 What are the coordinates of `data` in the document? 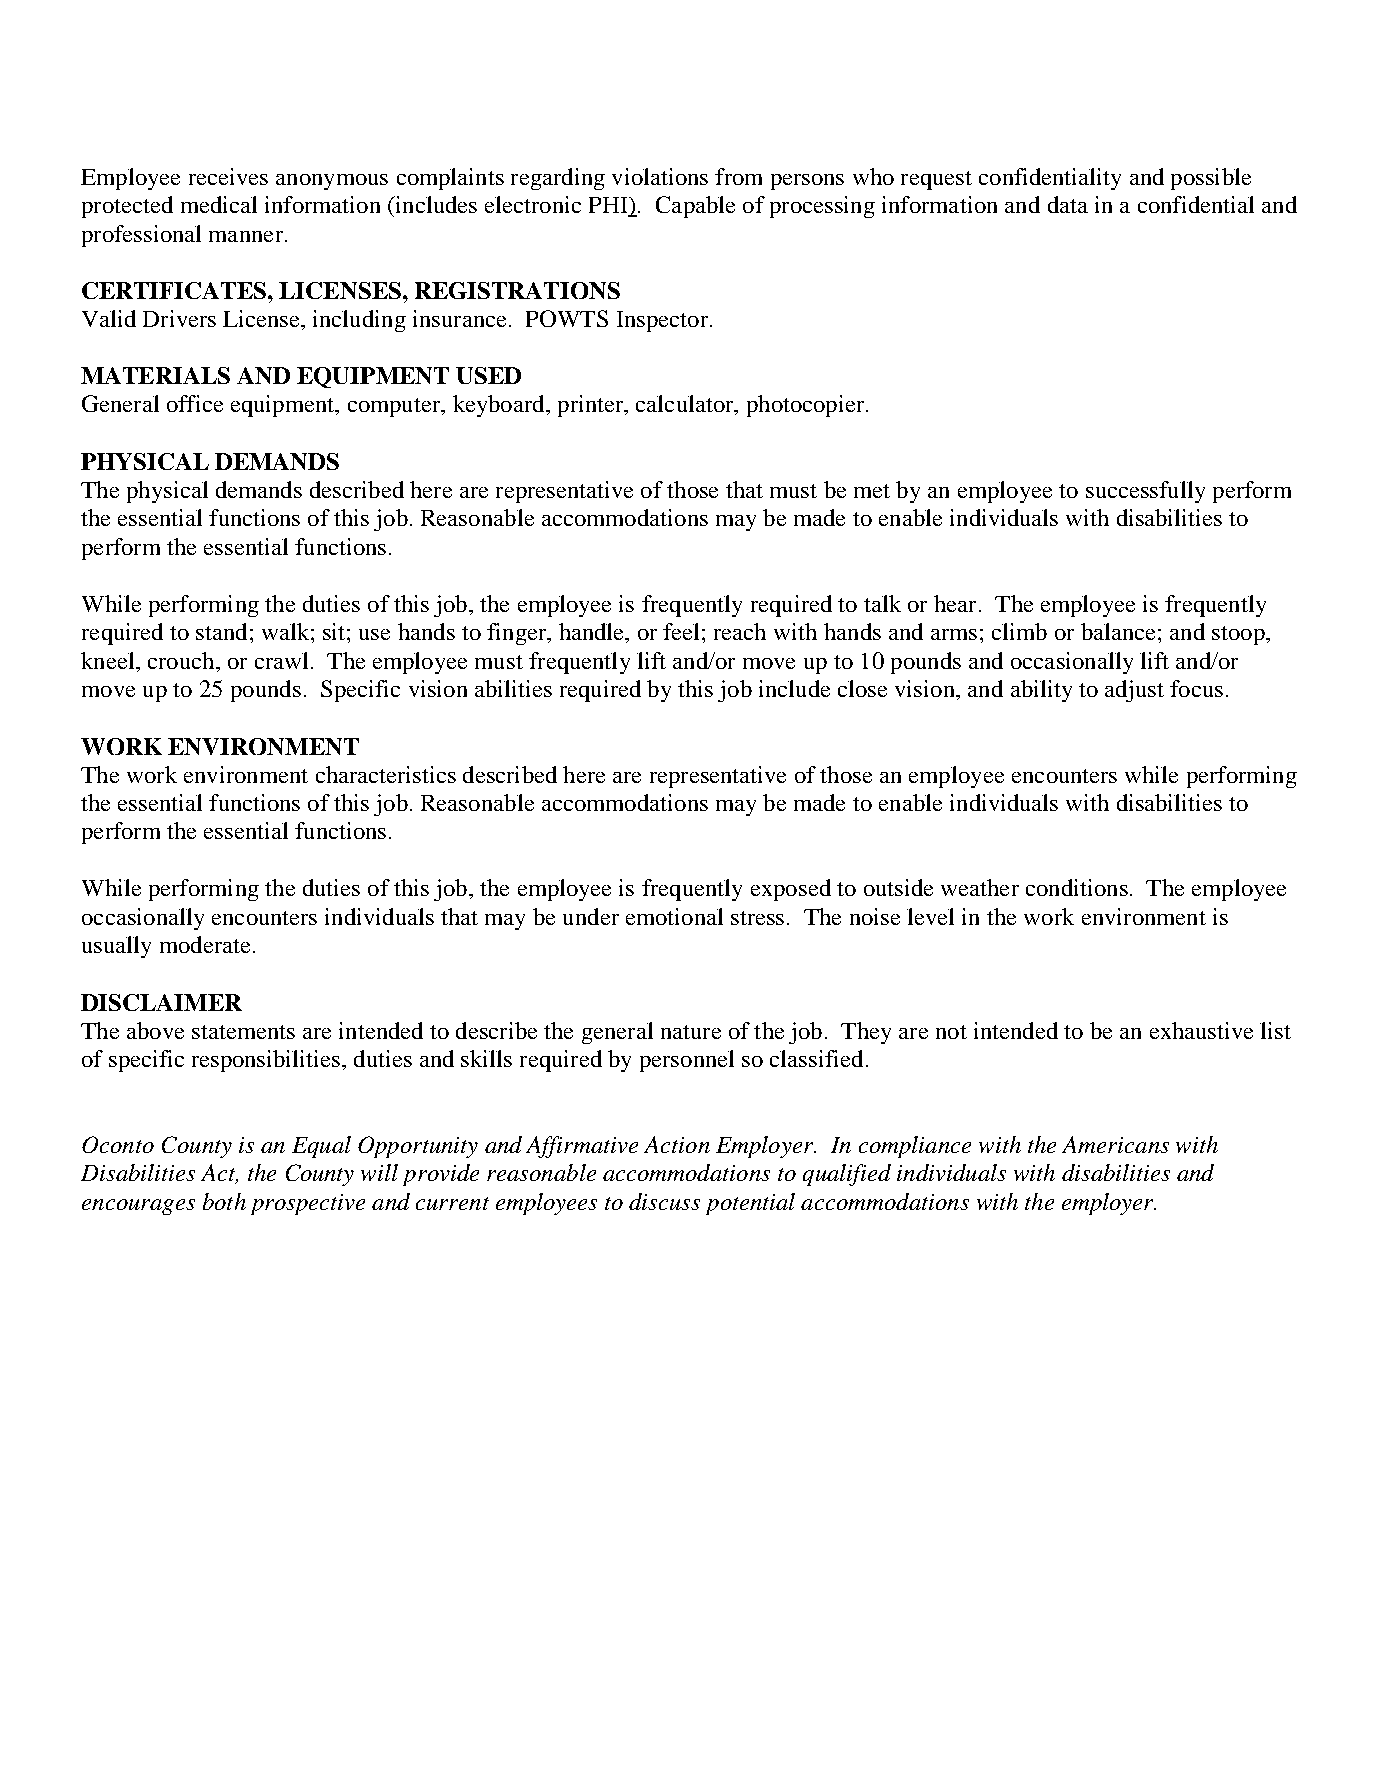 It's located at (1068, 204).
